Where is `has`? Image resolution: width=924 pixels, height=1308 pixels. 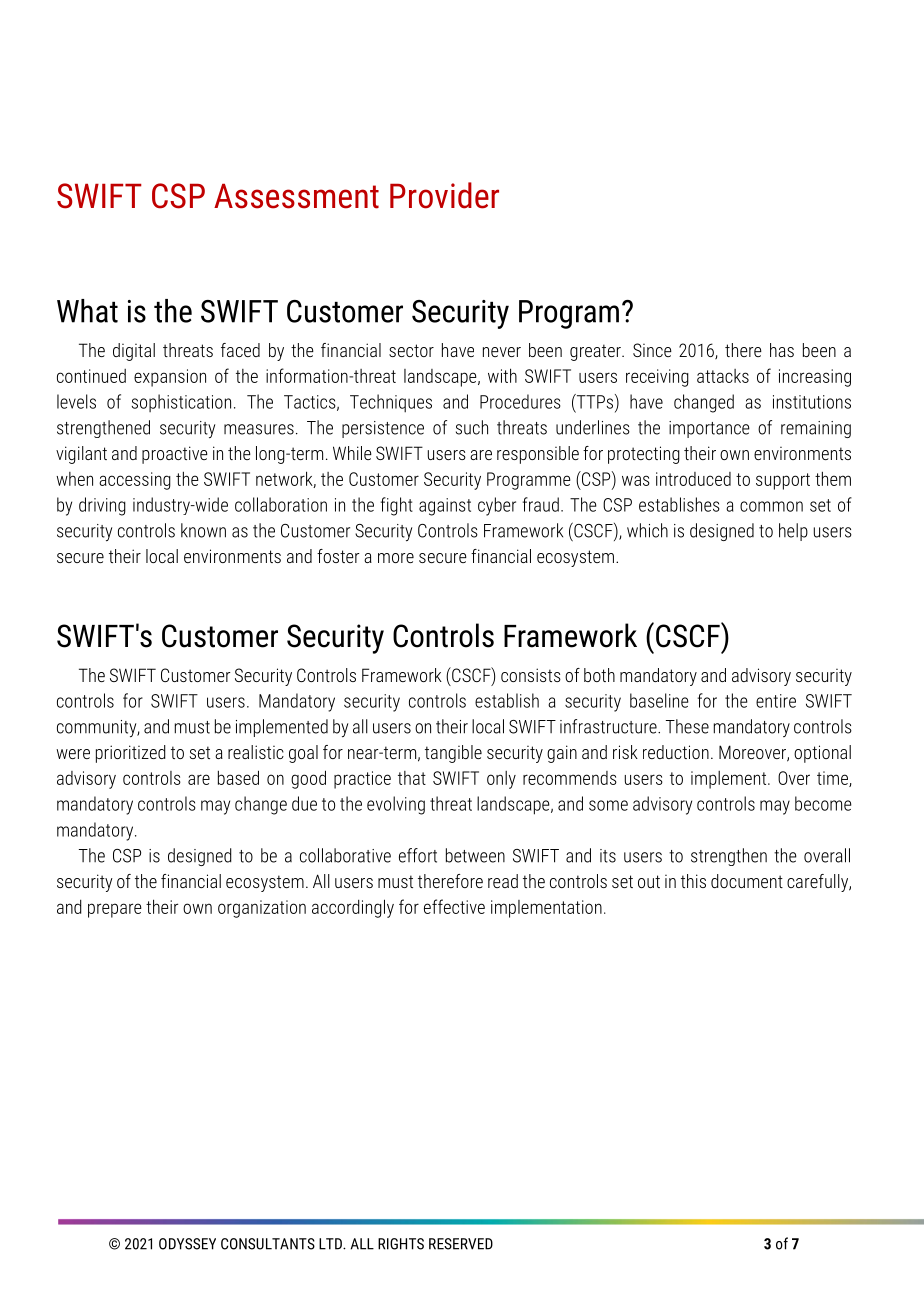 has is located at coordinates (782, 350).
